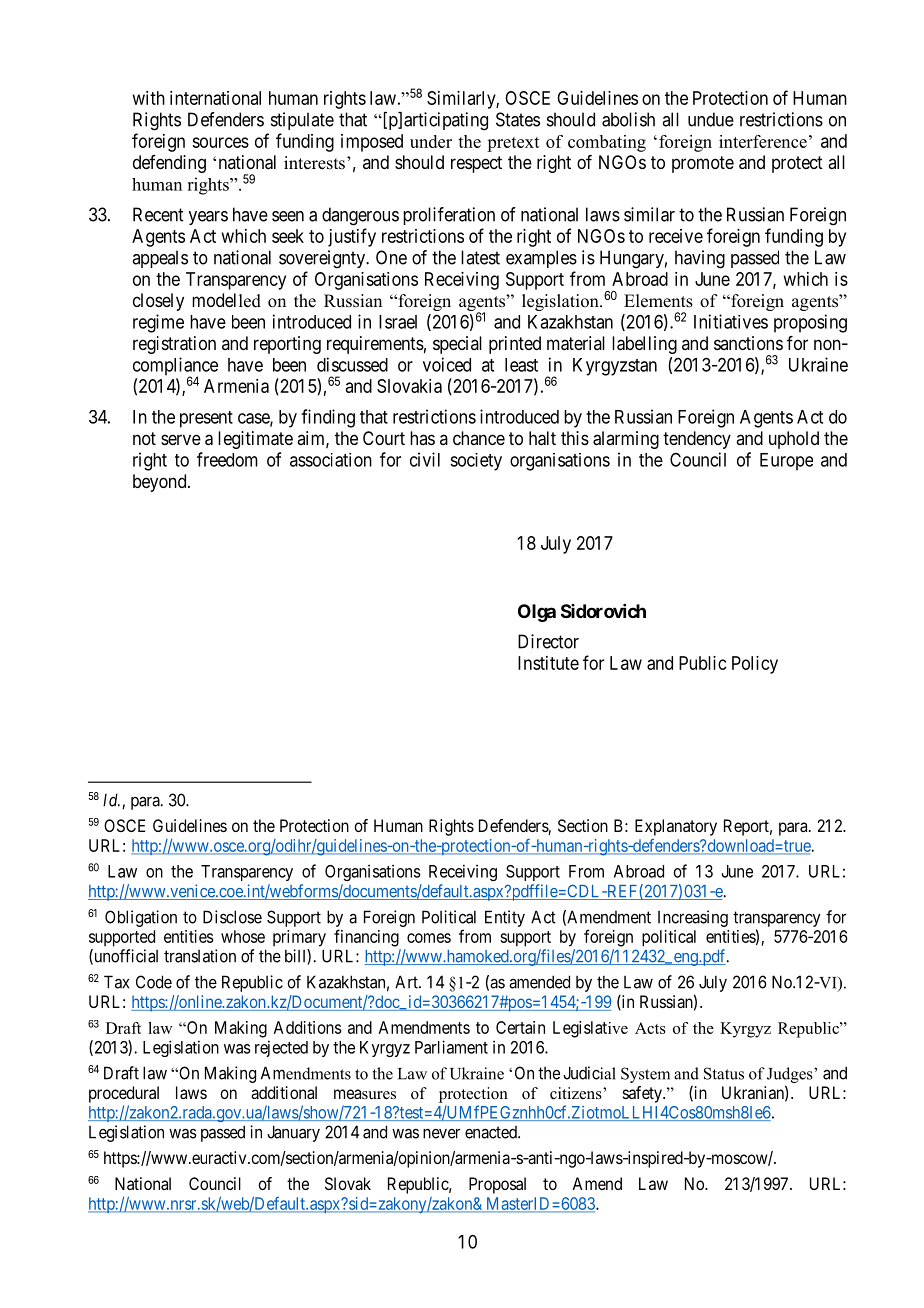 The image size is (924, 1308). Describe the element at coordinates (431, 141) in the image. I see `under` at that location.
